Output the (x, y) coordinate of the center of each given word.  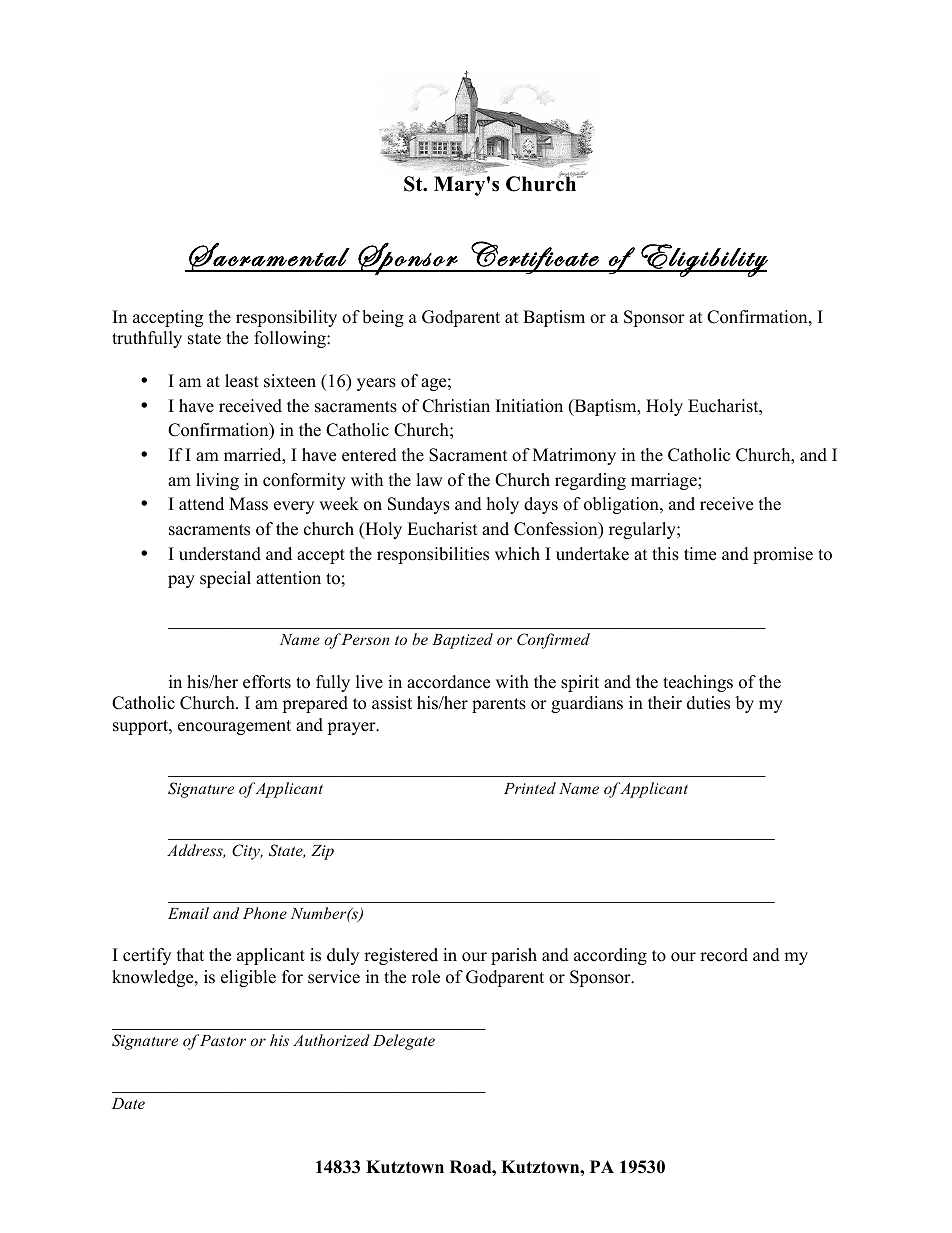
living (217, 481)
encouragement (234, 727)
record (724, 955)
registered (401, 956)
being (383, 318)
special (225, 579)
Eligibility (703, 260)
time (700, 554)
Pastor (223, 1040)
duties (708, 703)
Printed (530, 788)
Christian (456, 406)
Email (188, 913)
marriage (665, 481)
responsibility (286, 318)
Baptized (462, 641)
